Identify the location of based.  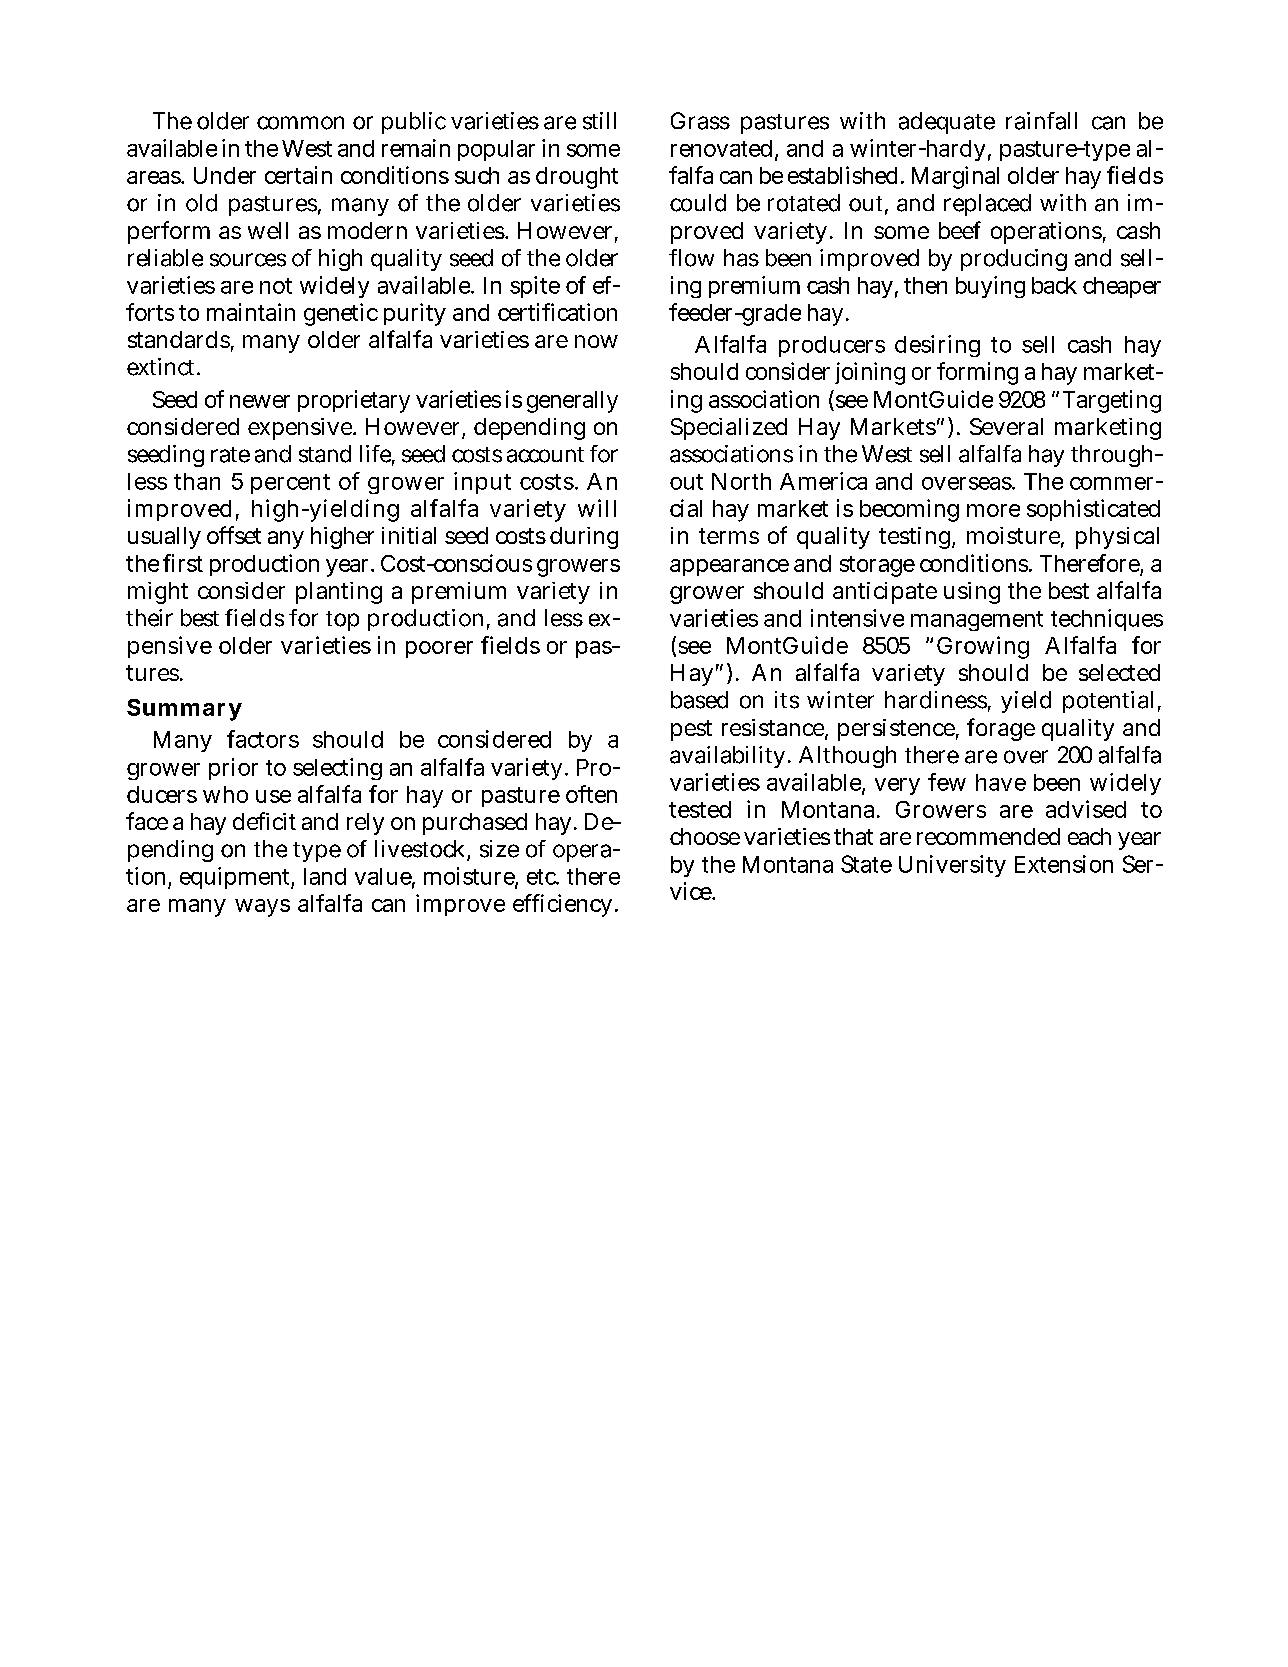
(699, 700).
